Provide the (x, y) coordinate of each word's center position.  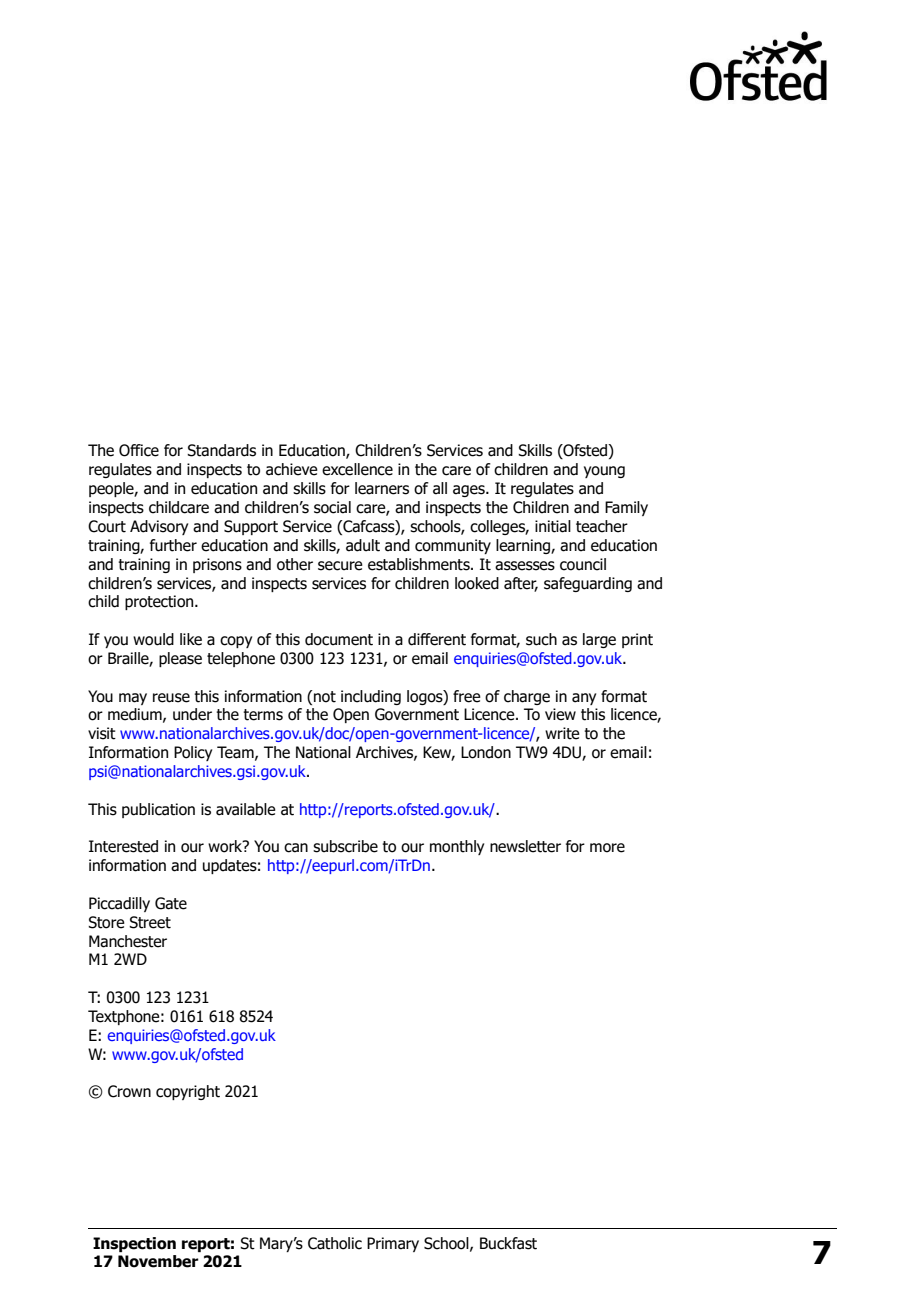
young (604, 472)
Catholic (335, 1243)
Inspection (134, 1244)
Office (139, 450)
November (158, 1261)
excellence (357, 469)
